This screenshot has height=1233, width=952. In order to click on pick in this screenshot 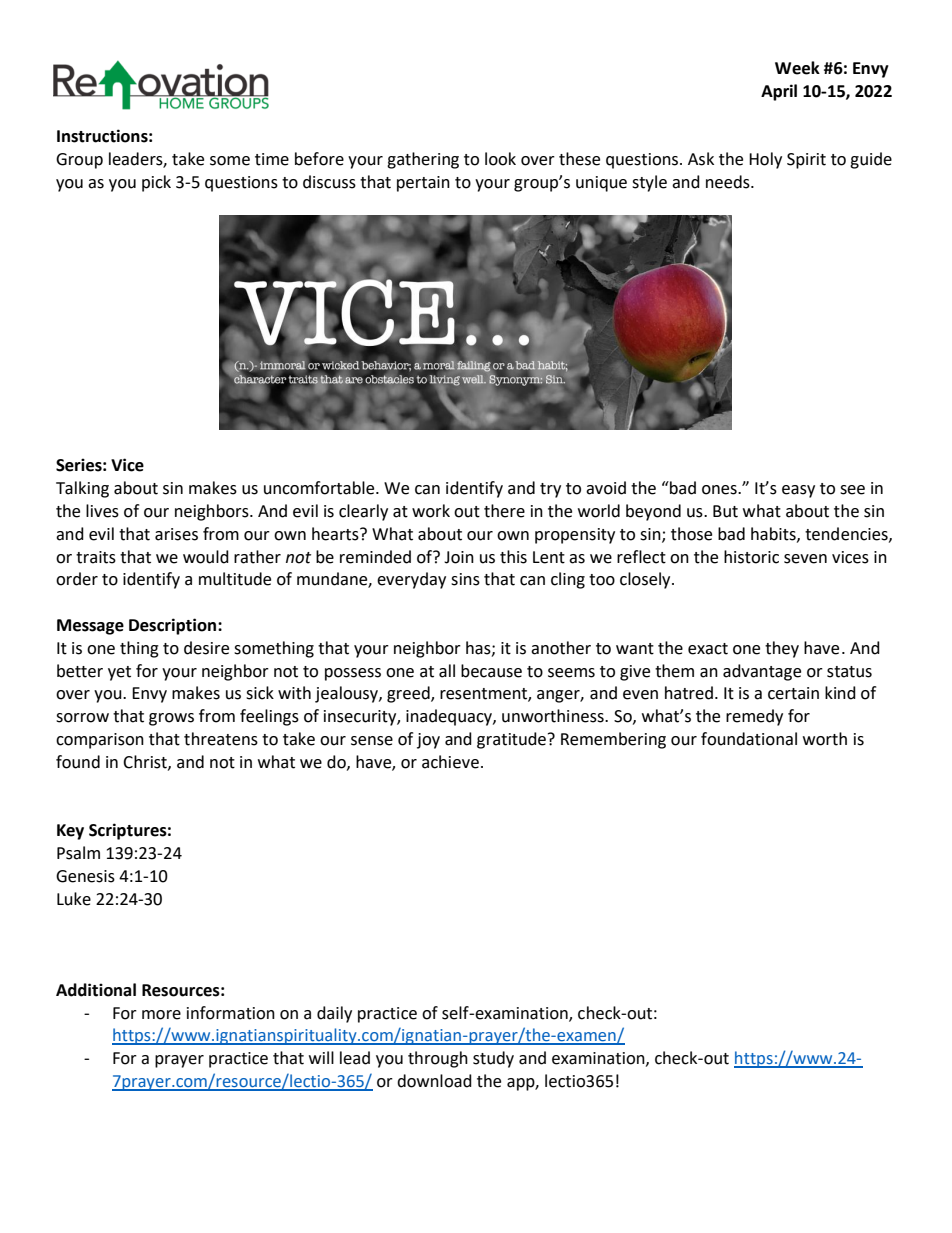, I will do `click(156, 183)`.
